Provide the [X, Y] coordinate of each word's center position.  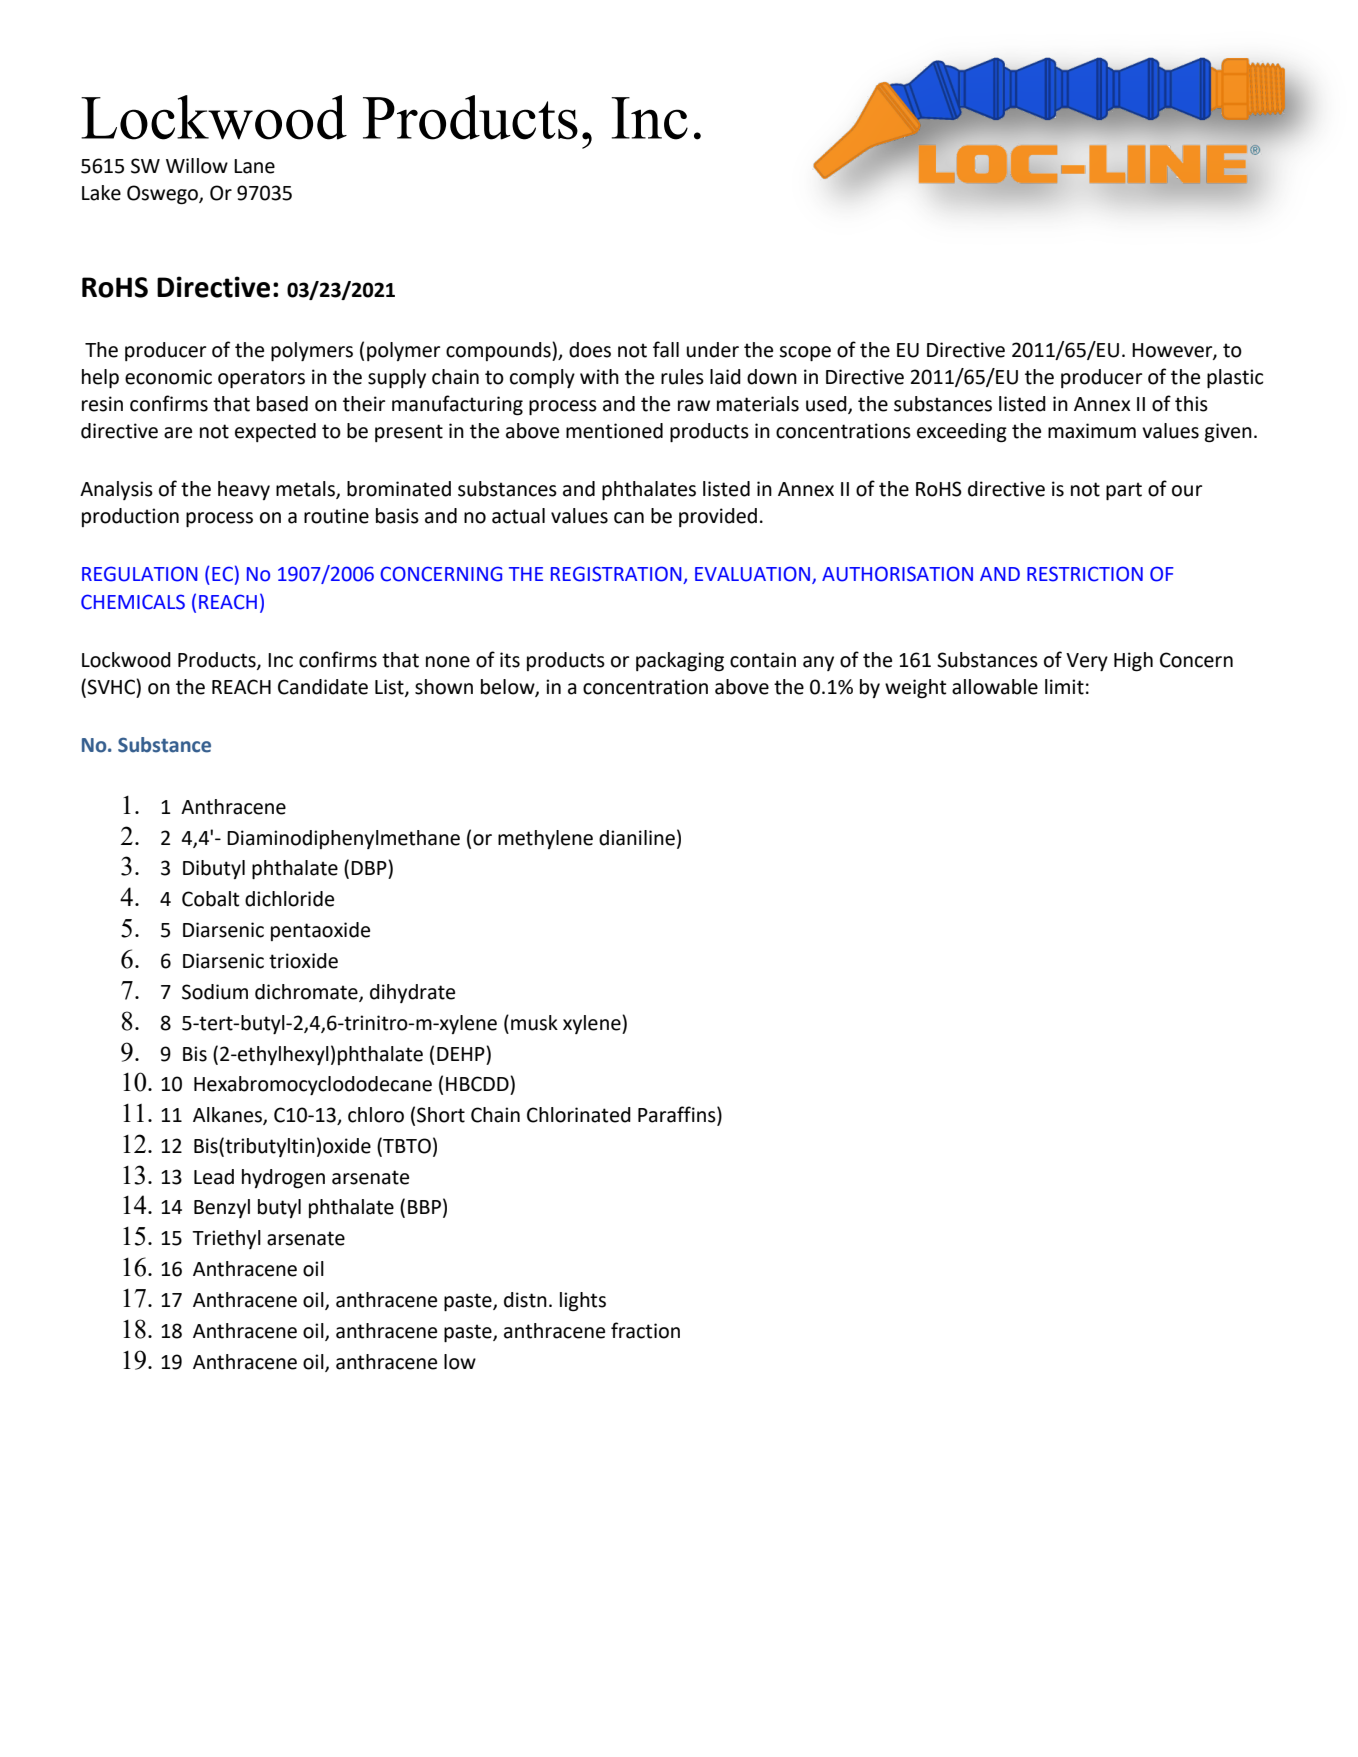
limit [1064, 687]
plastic [1235, 378]
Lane [254, 166]
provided [718, 517]
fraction [645, 1330]
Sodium [215, 992]
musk [534, 1023]
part [1124, 491]
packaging [680, 662]
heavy [244, 490]
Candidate [323, 687]
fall [666, 349]
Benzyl [222, 1208]
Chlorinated [579, 1115]
